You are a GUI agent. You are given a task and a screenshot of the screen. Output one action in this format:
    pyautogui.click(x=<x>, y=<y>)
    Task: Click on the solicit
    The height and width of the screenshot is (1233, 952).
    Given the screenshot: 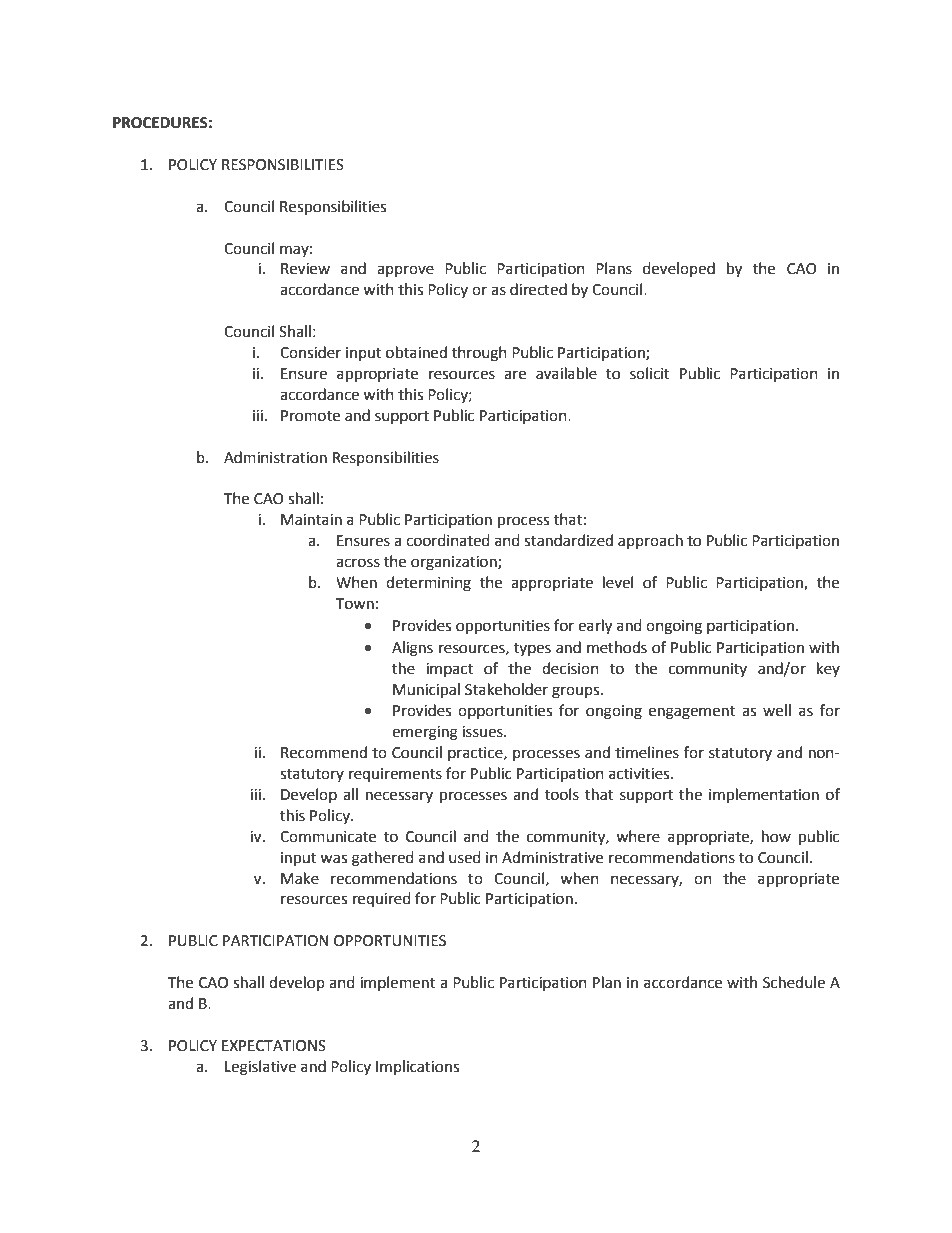 What is the action you would take?
    pyautogui.click(x=650, y=373)
